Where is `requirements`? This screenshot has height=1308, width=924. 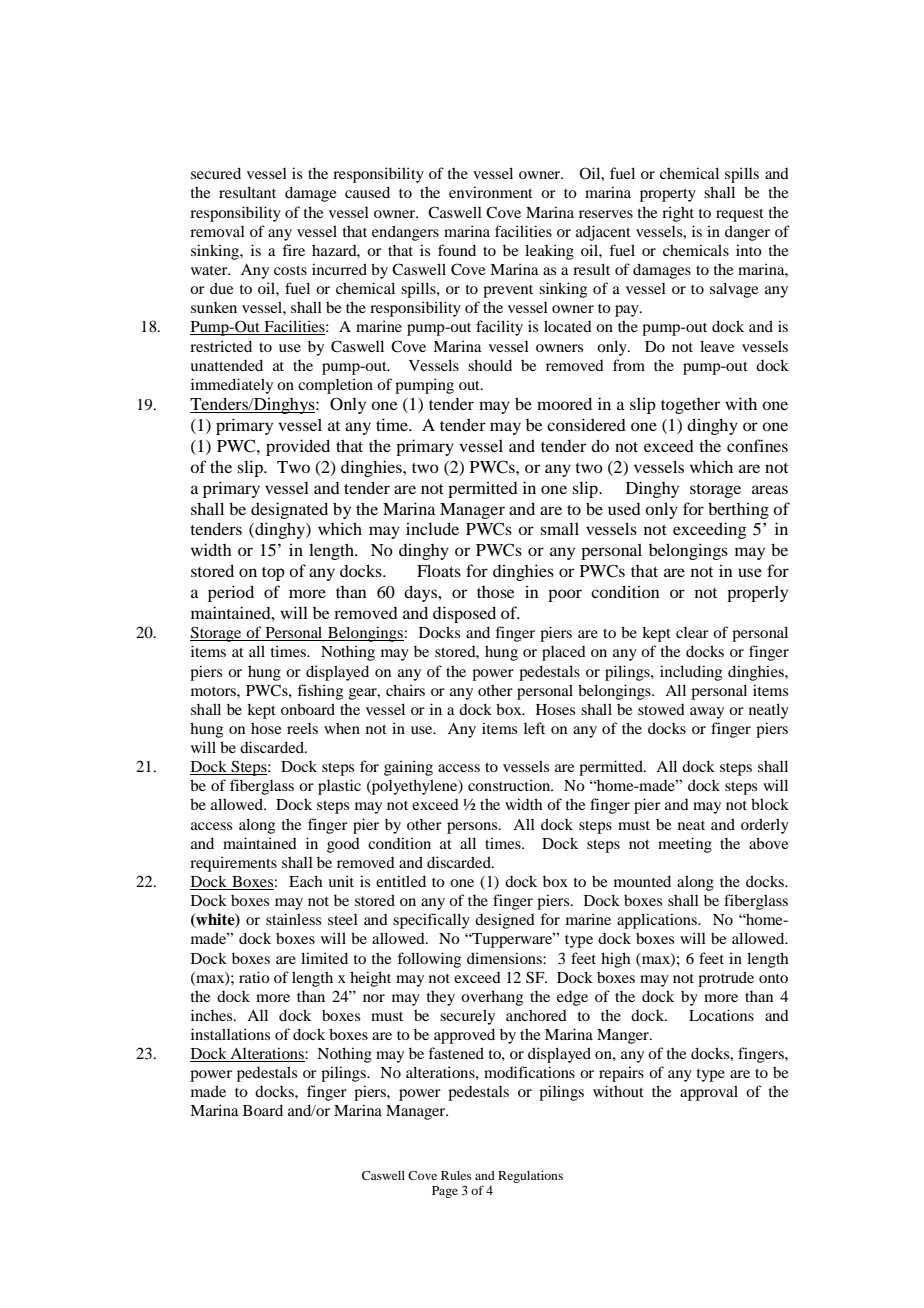 requirements is located at coordinates (233, 864).
